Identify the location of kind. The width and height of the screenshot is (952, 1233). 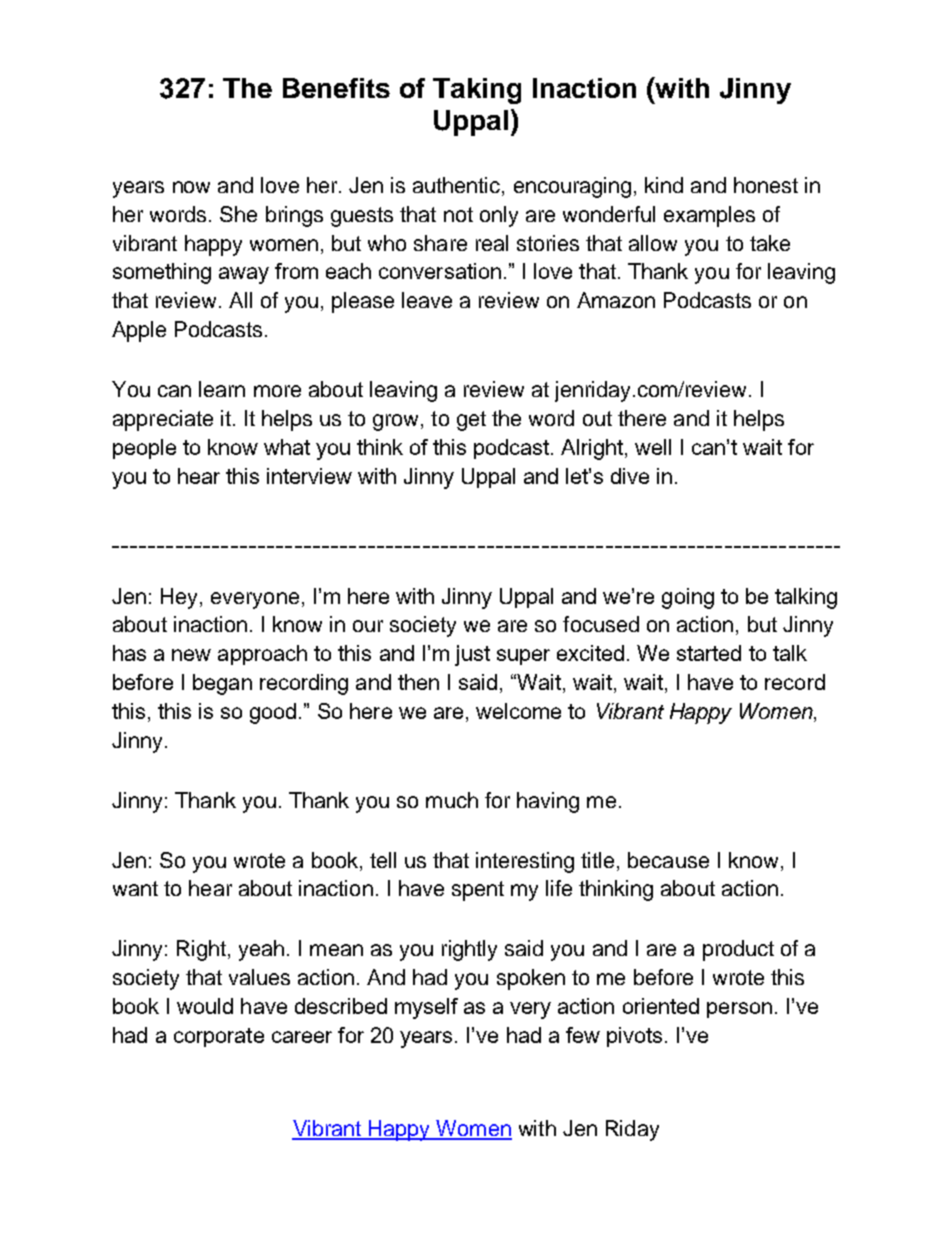
(664, 185).
